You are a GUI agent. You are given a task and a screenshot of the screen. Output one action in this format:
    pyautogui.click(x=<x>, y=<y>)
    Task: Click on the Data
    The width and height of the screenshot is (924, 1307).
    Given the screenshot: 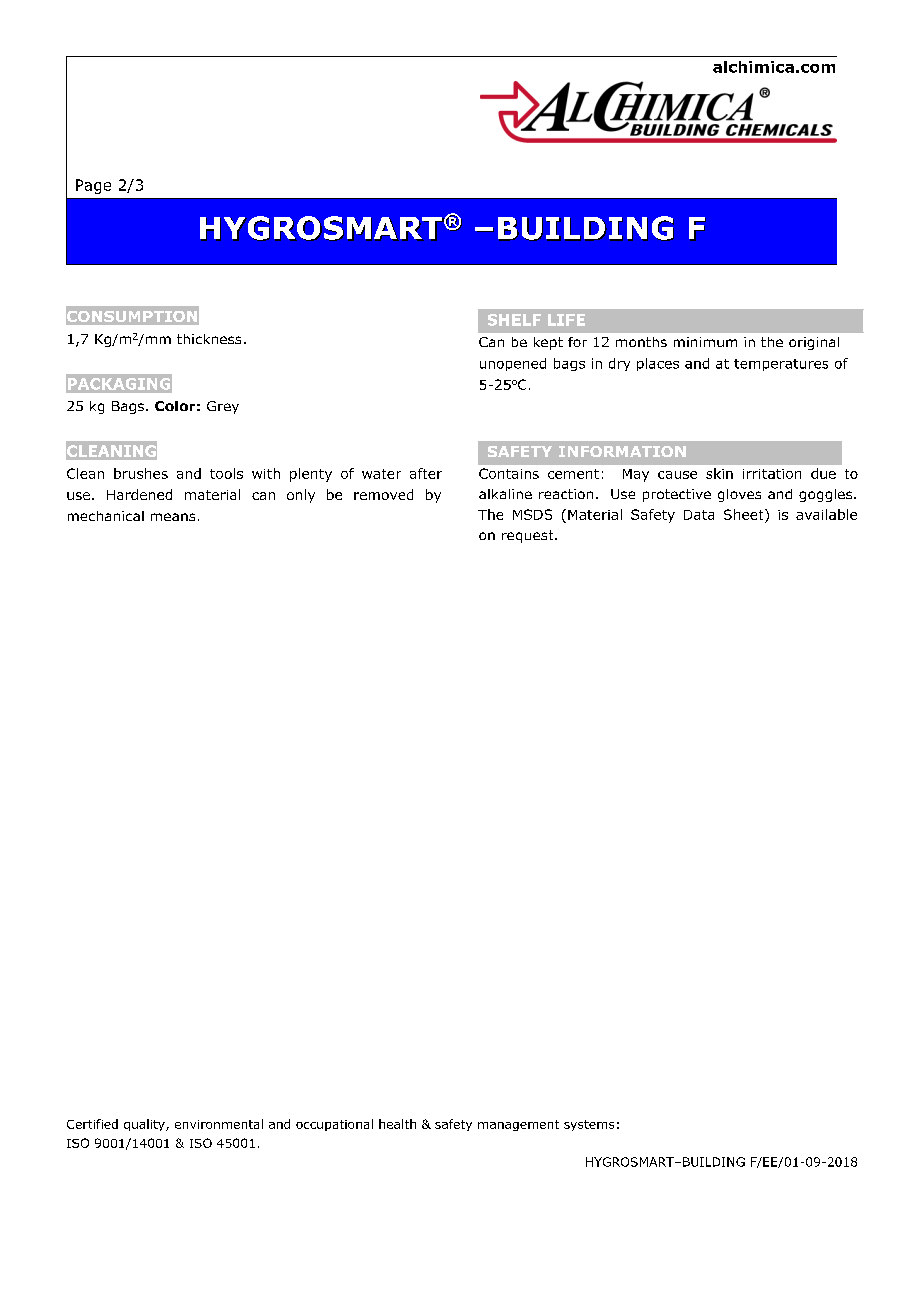 What is the action you would take?
    pyautogui.click(x=699, y=515)
